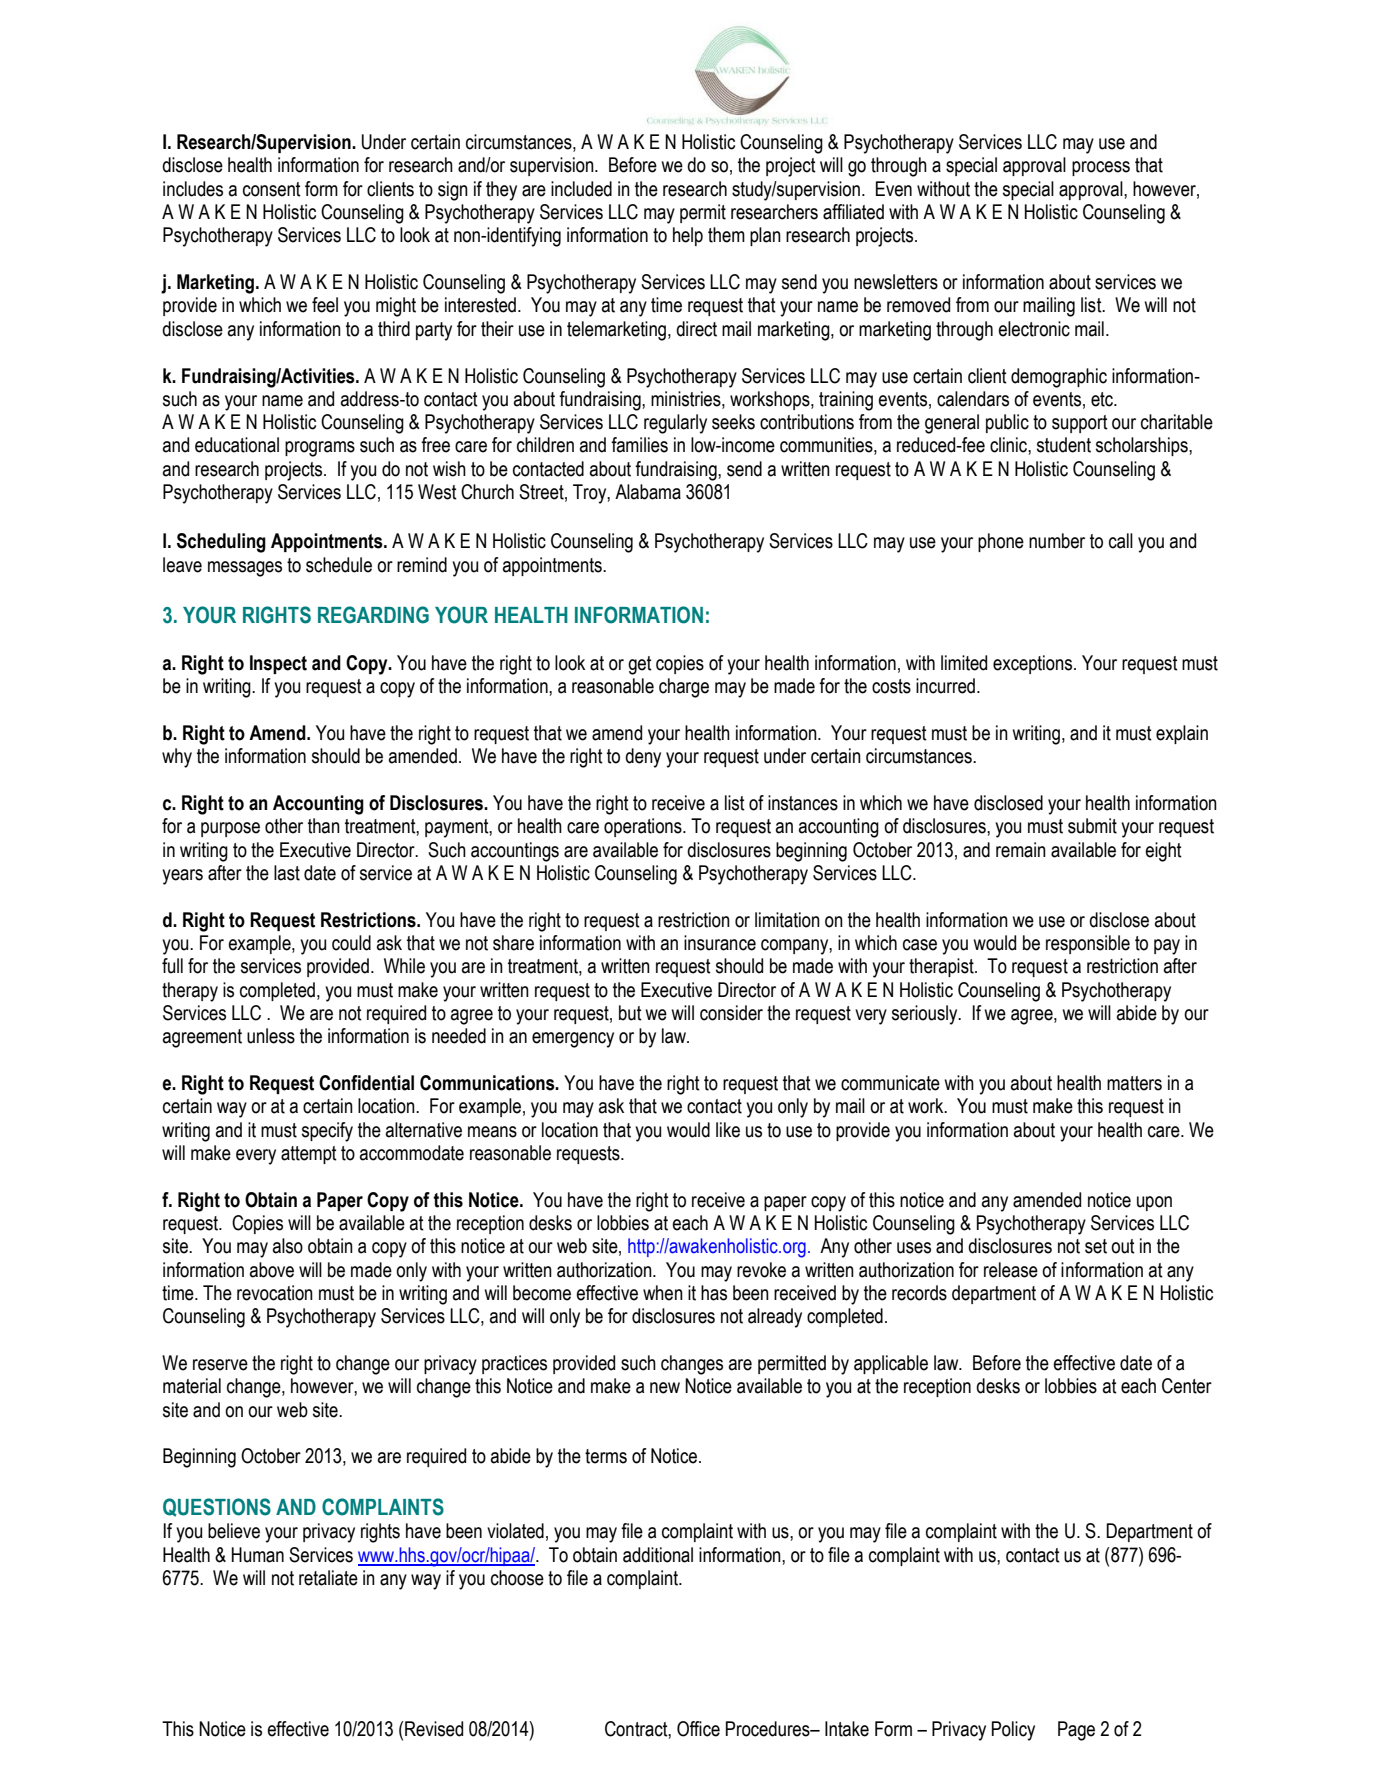 This screenshot has height=1789, width=1382. Describe the element at coordinates (351, 943) in the screenshot. I see `could` at that location.
